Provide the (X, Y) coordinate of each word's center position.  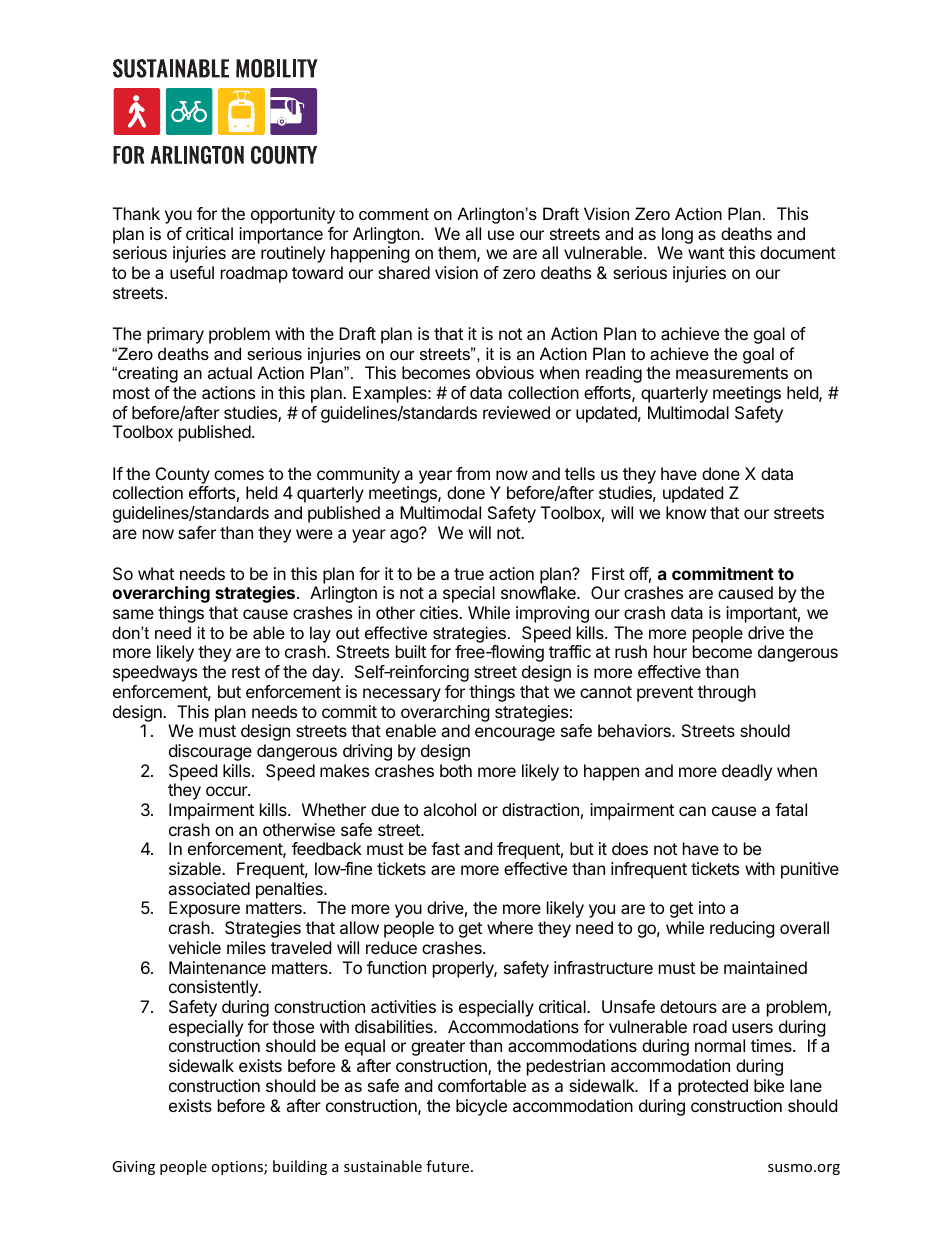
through (727, 693)
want (706, 253)
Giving (133, 1168)
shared (404, 272)
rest (246, 672)
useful (192, 272)
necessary (402, 695)
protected (713, 1087)
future (449, 1166)
